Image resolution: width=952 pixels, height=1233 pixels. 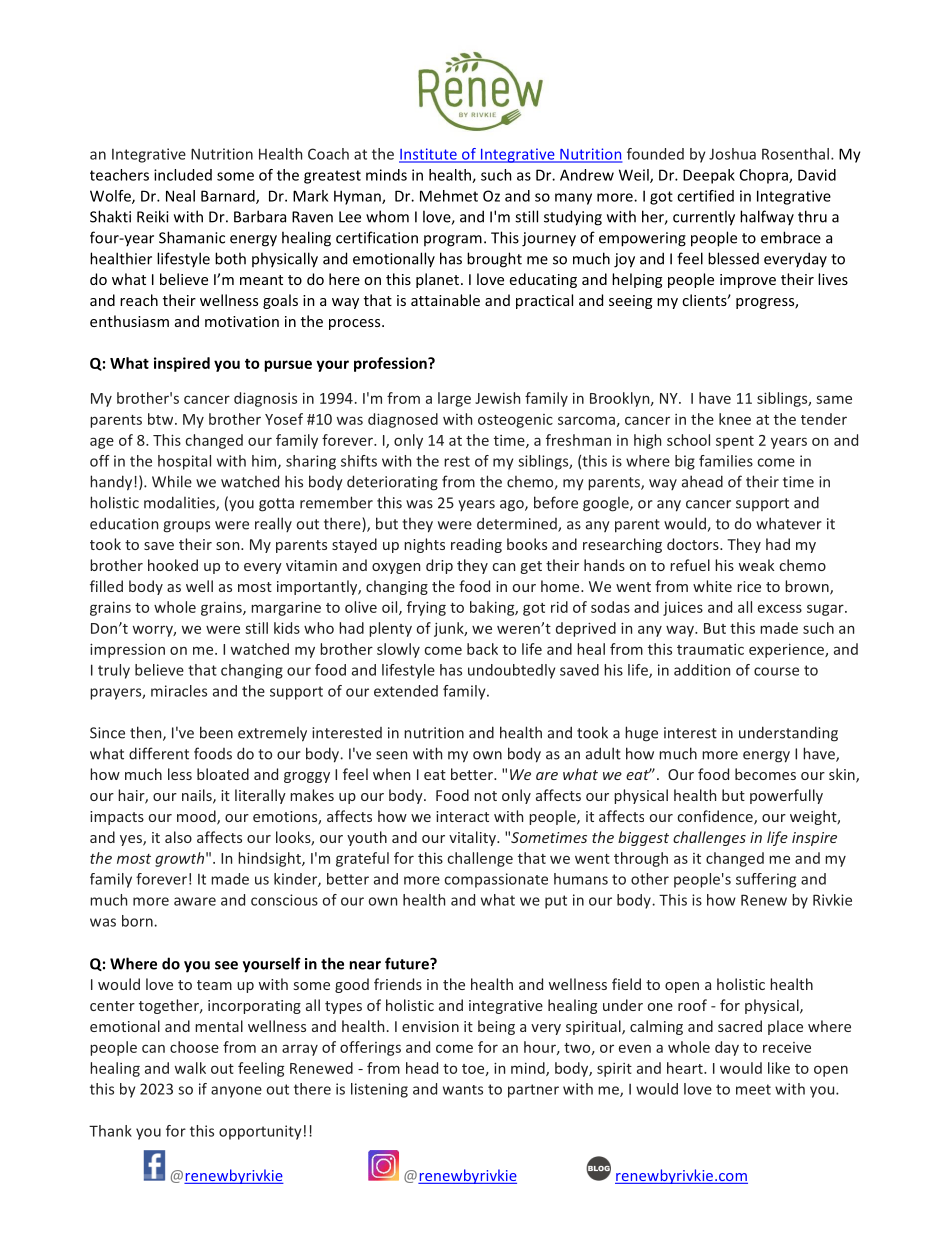 I want to click on included, so click(x=183, y=175).
